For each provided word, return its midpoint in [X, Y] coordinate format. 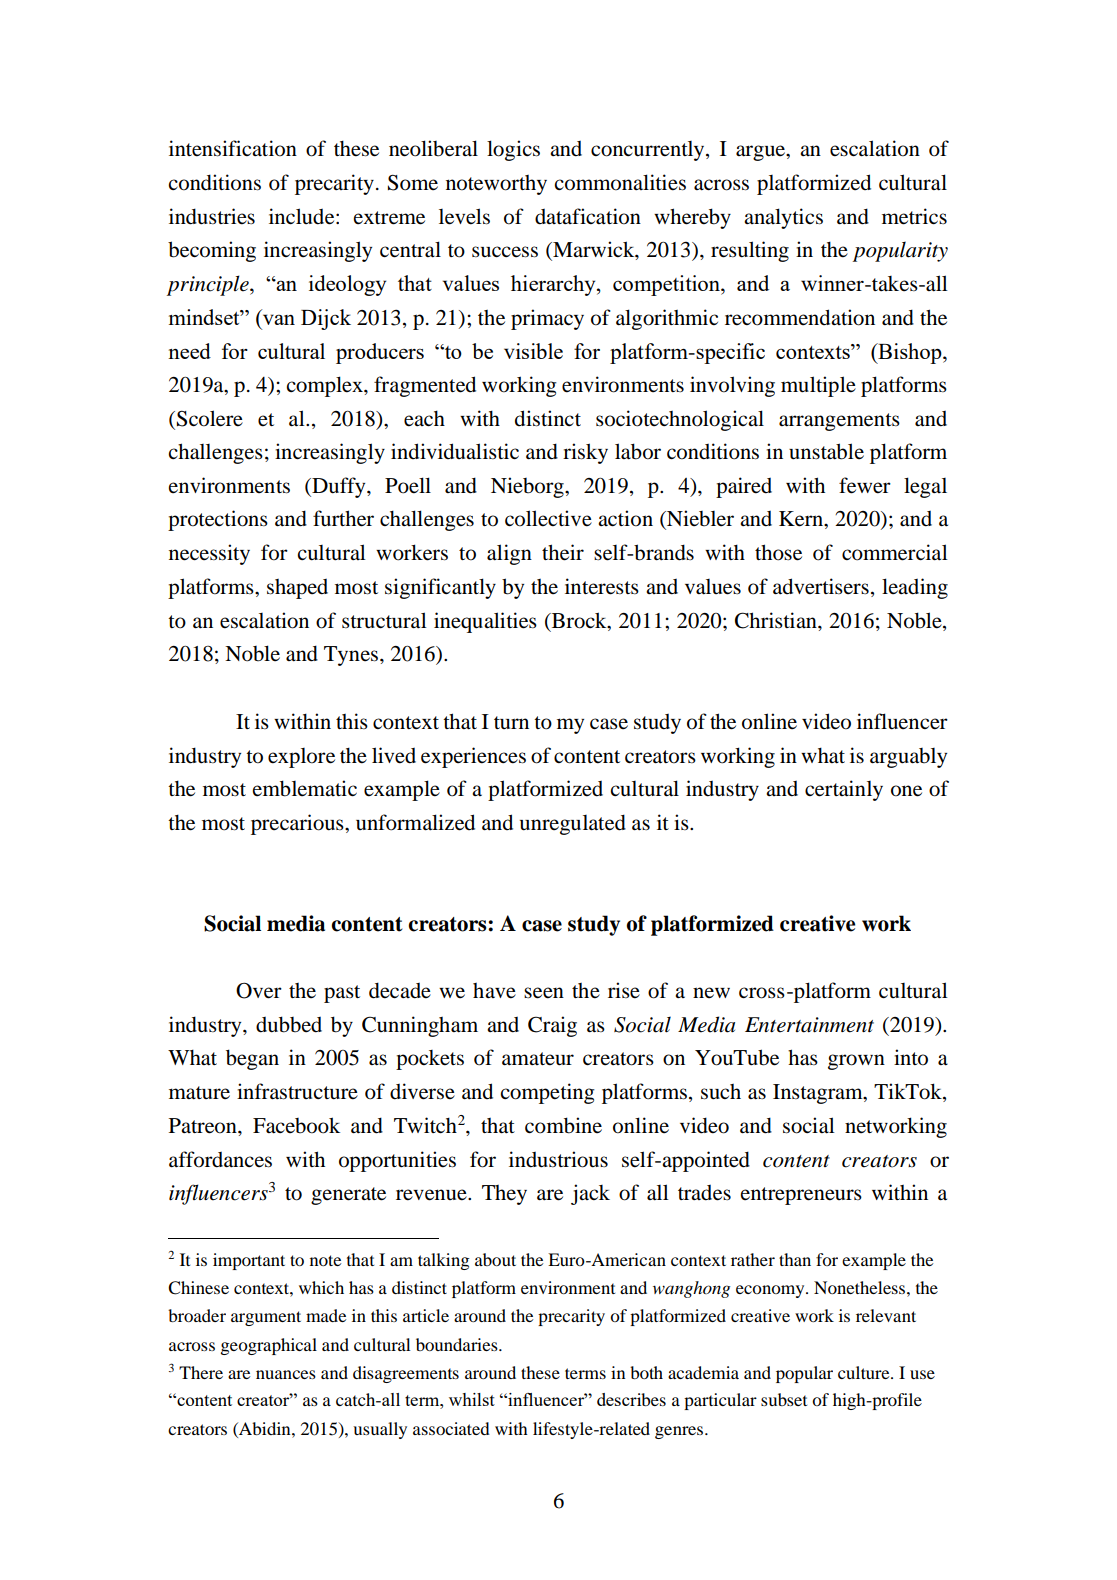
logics [513, 150]
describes [631, 1399]
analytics [783, 218]
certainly [844, 790]
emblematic [305, 788]
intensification [233, 148]
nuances [286, 1374]
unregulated [573, 824]
